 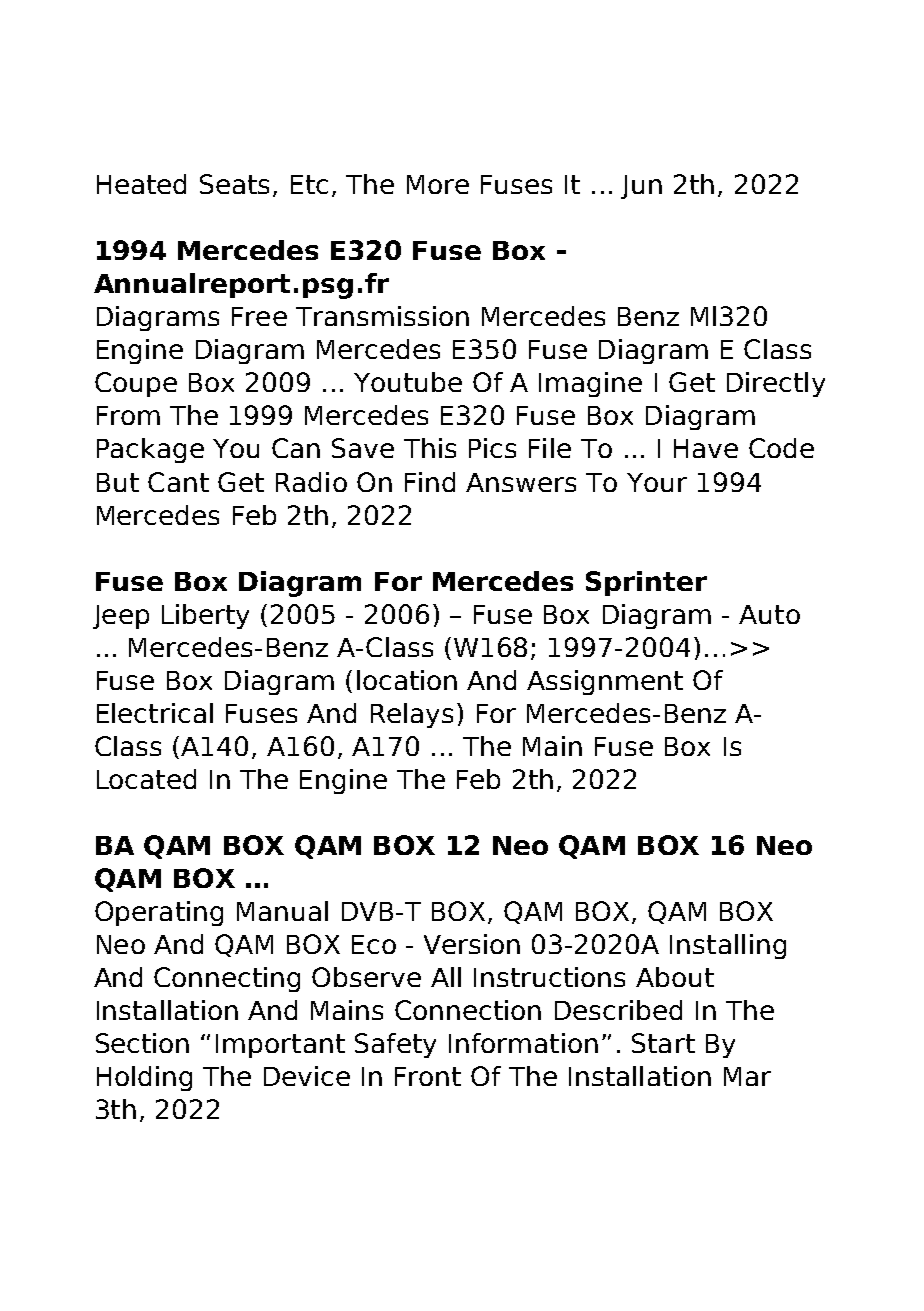 What do you see at coordinates (663, 1043) in the image?
I see `Start` at bounding box center [663, 1043].
